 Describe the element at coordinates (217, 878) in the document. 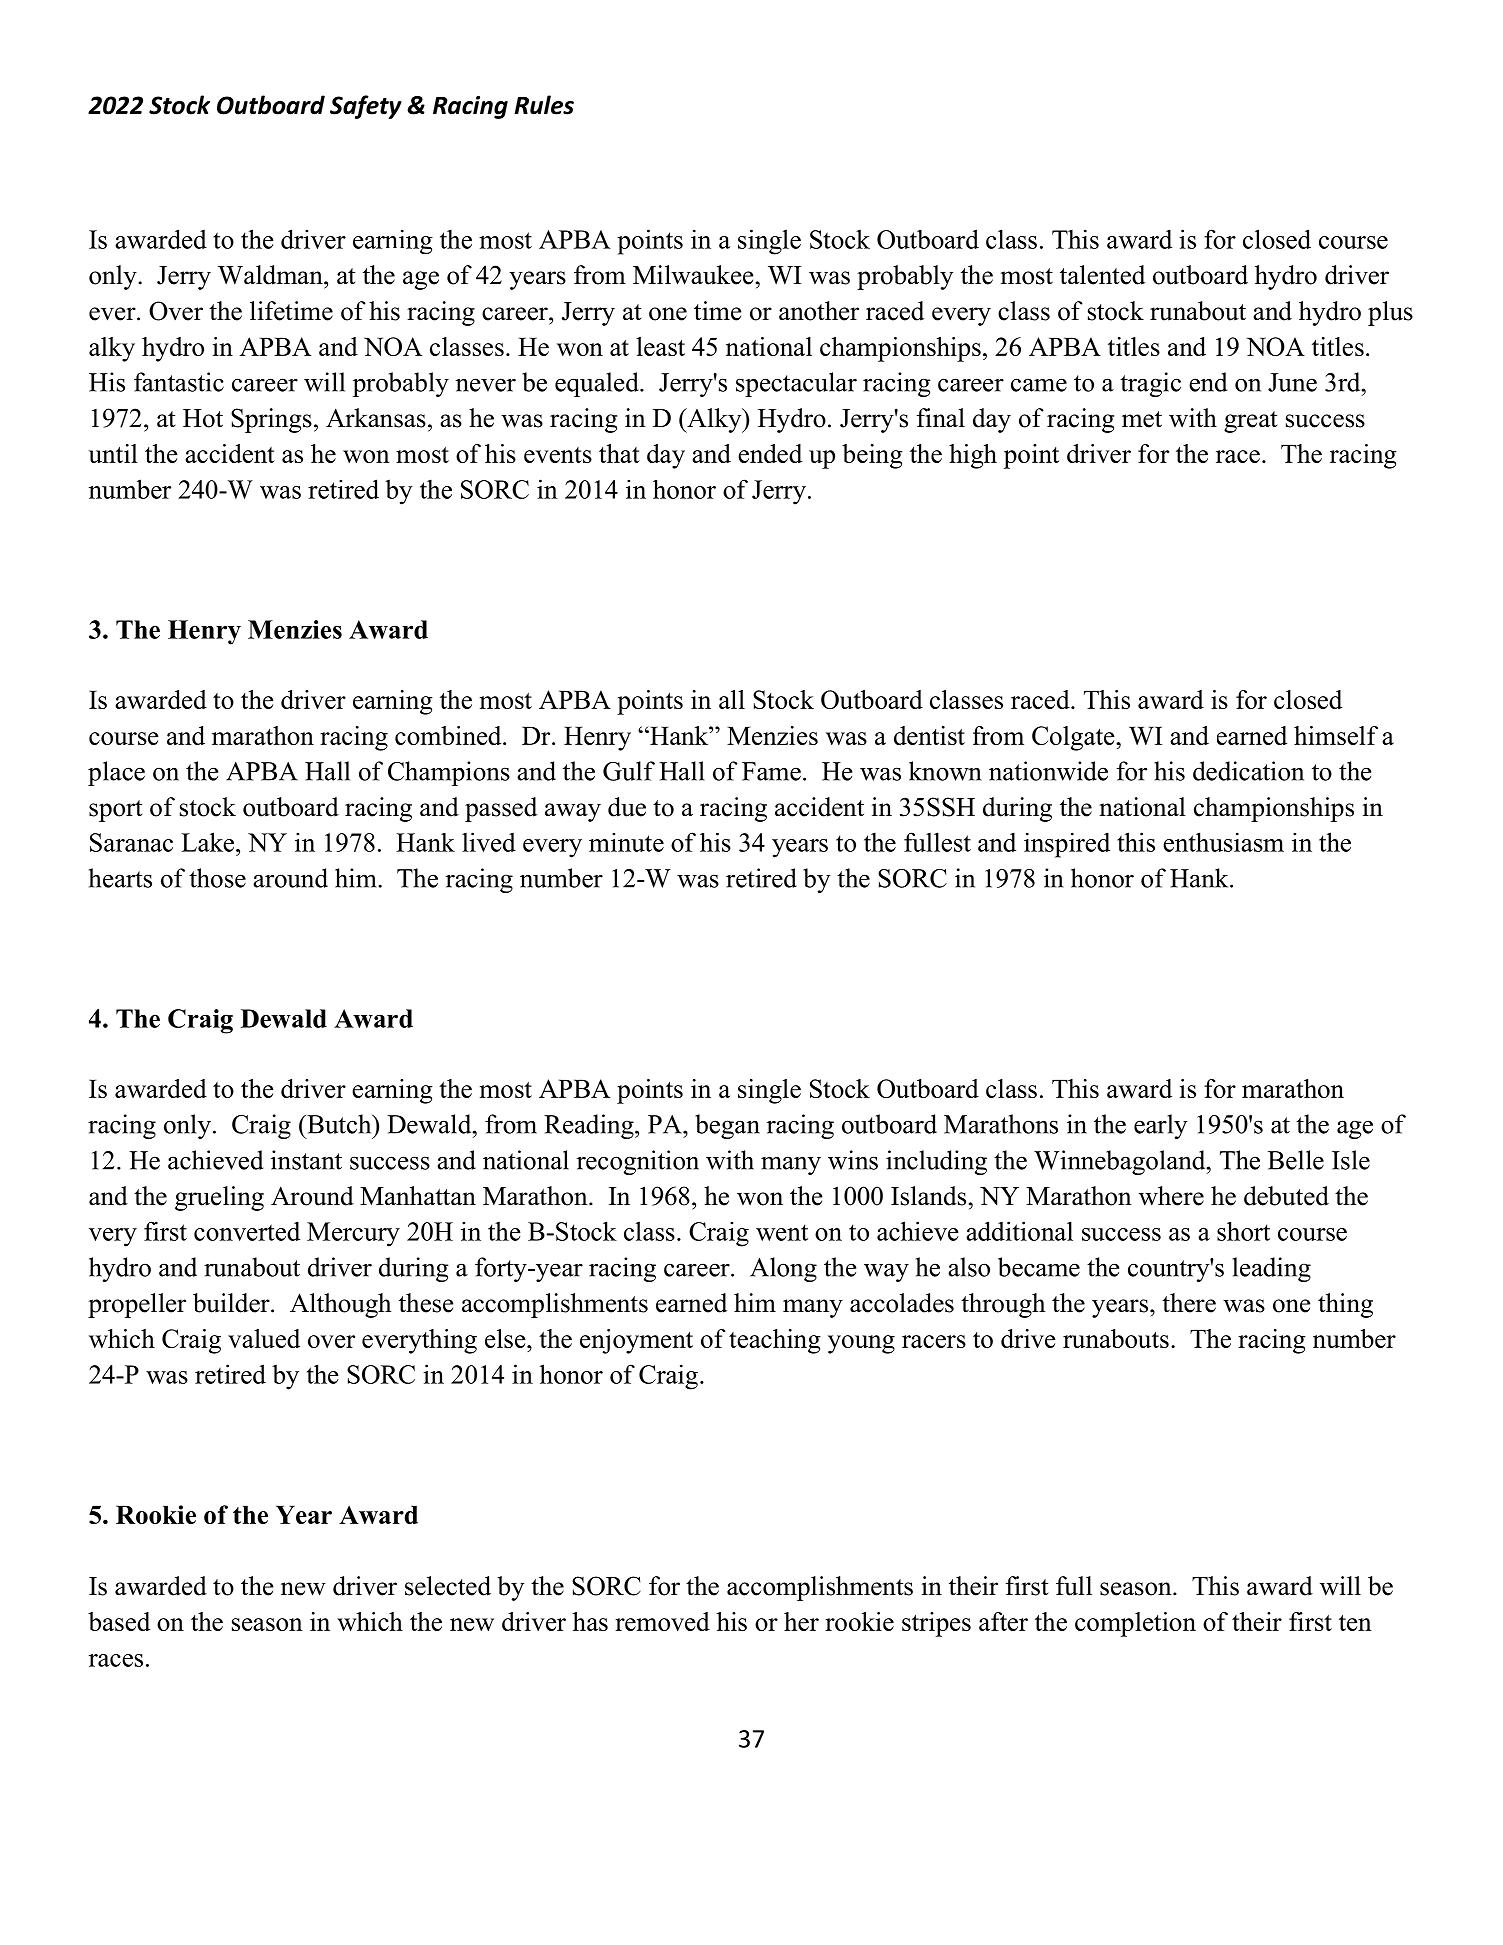

I see `those` at that location.
